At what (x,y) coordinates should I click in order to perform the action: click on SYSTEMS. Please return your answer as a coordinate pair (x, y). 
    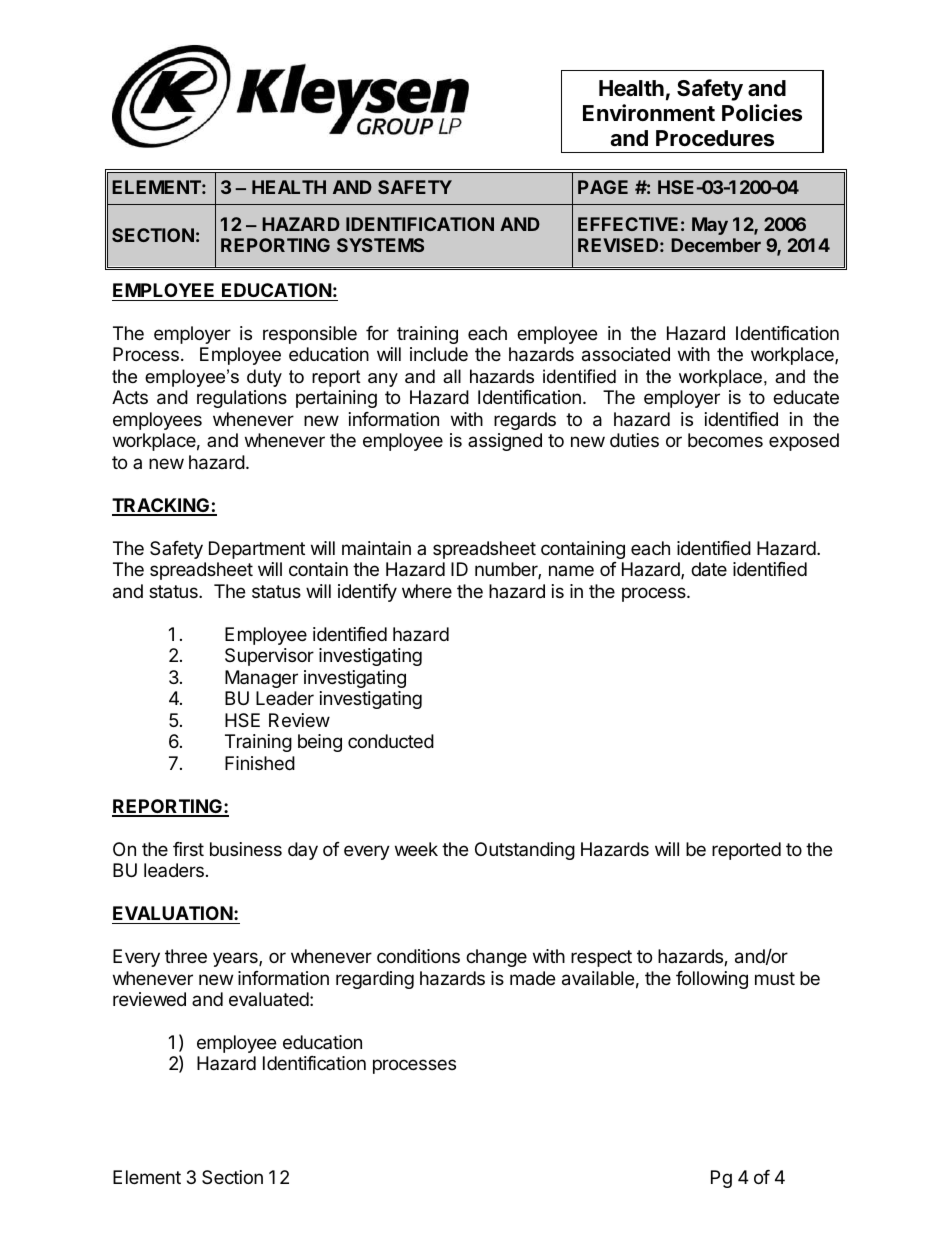
    Looking at the image, I should click on (380, 245).
